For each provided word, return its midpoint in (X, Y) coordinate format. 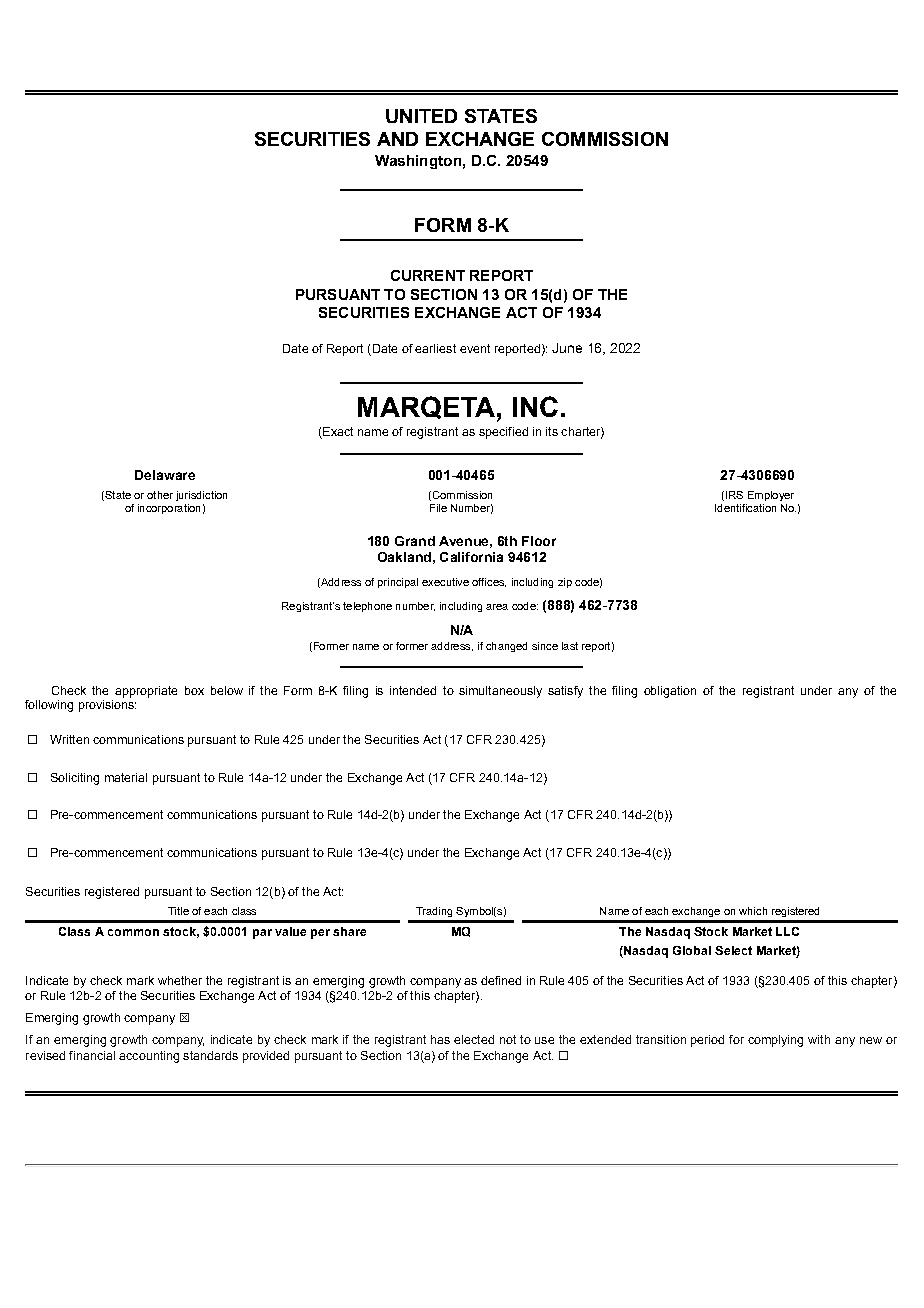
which (753, 911)
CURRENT (428, 275)
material (126, 777)
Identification (745, 508)
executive (445, 582)
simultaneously (500, 692)
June (567, 348)
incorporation (169, 509)
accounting (149, 1057)
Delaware (165, 475)
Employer (771, 496)
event (475, 348)
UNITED (421, 116)
